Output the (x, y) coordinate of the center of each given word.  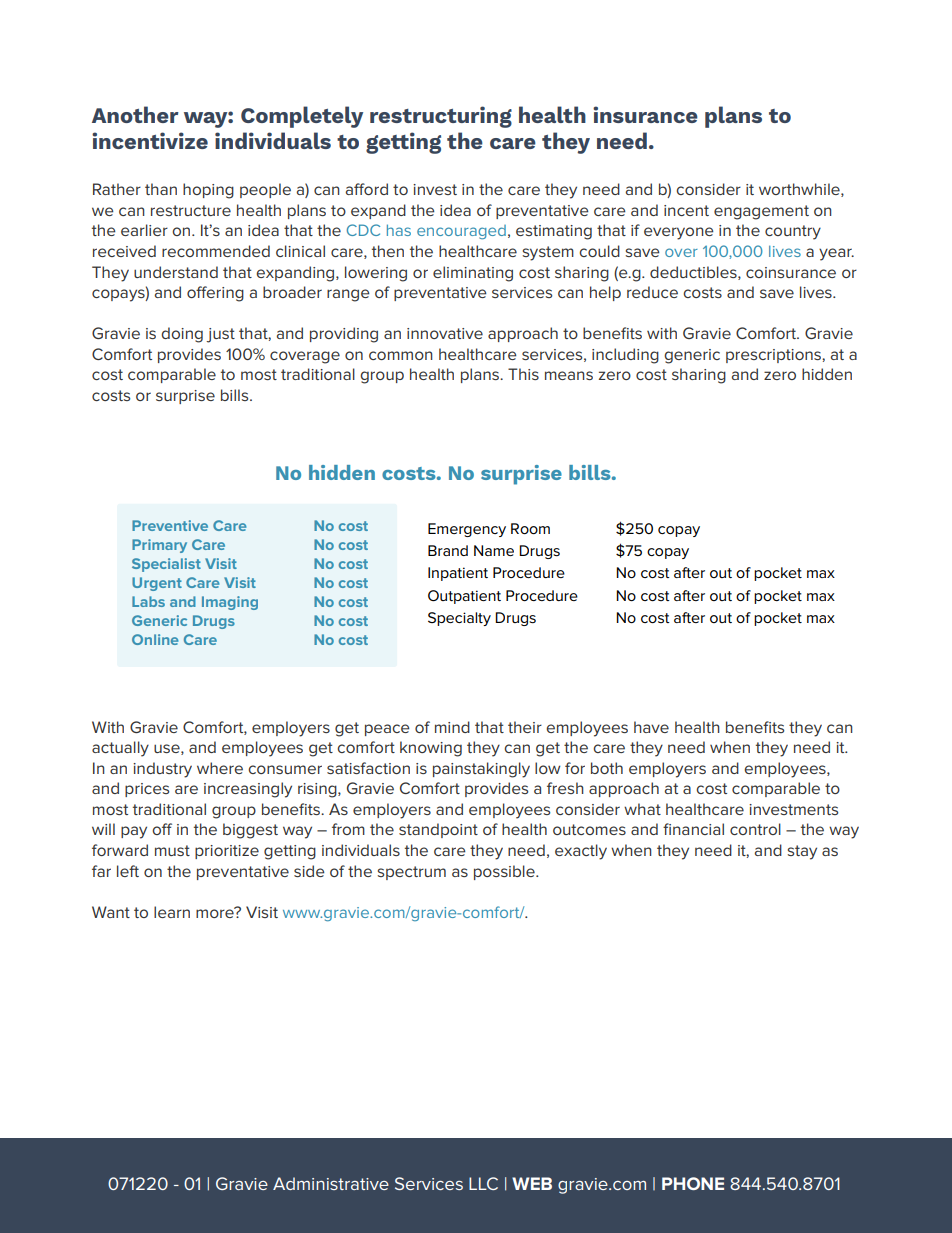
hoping (208, 191)
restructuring (441, 117)
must (172, 850)
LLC (483, 1183)
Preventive (170, 525)
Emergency (467, 530)
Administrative (331, 1183)
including (625, 356)
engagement (761, 212)
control (755, 829)
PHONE (693, 1183)
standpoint (438, 830)
